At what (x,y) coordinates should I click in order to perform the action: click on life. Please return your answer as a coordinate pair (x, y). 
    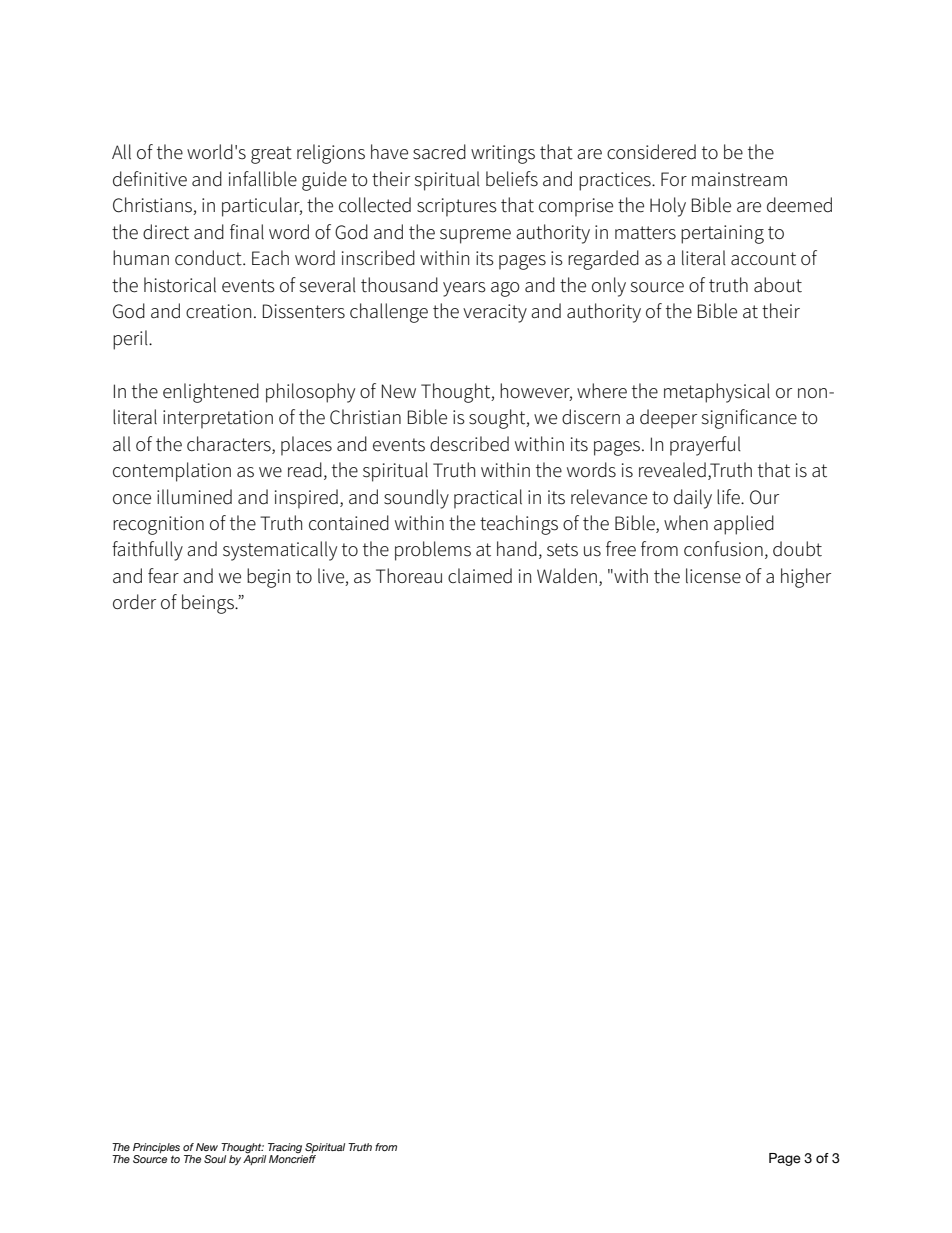
    Looking at the image, I should click on (729, 497).
